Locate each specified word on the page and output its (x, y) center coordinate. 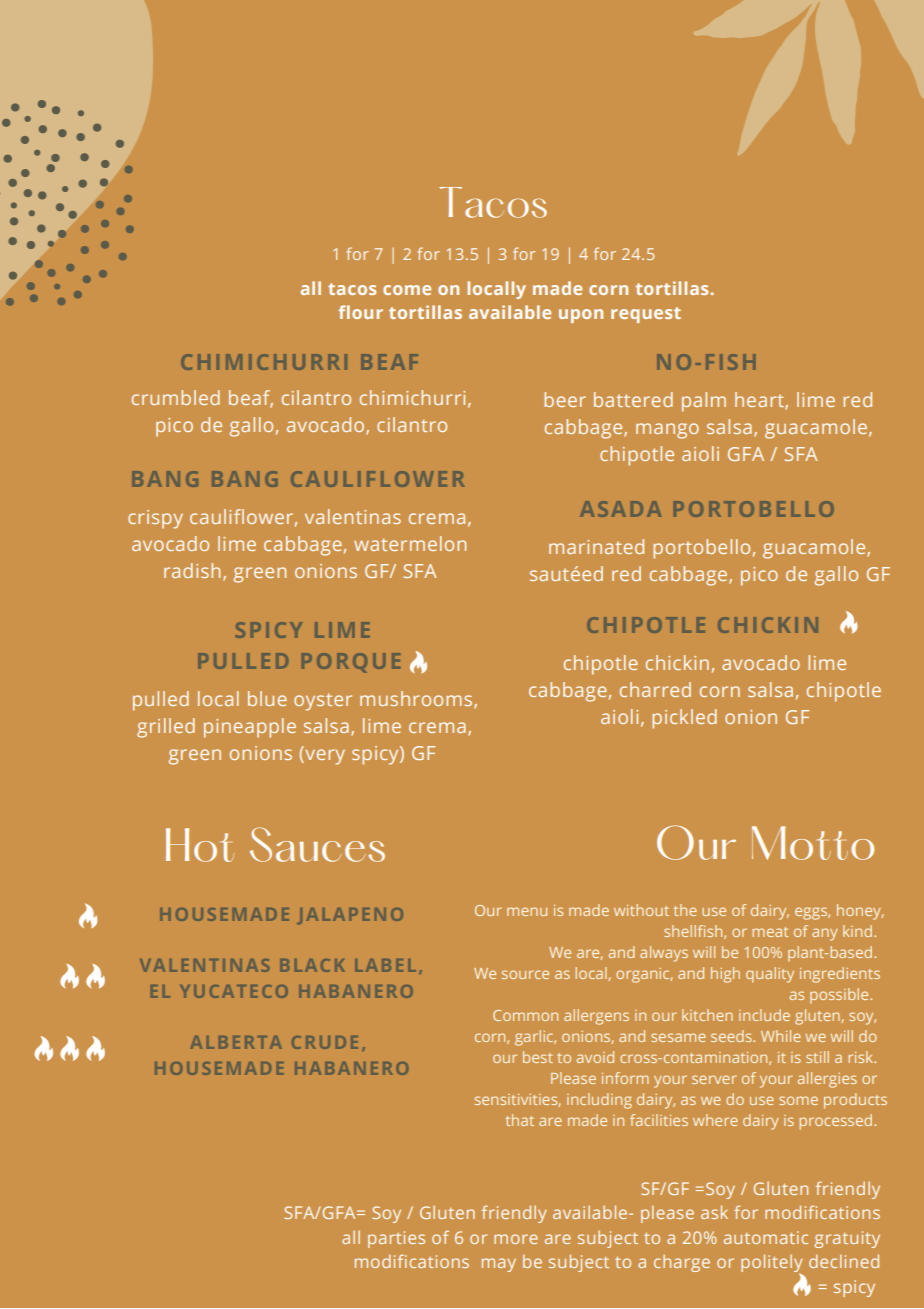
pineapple (250, 728)
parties (396, 1239)
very (324, 757)
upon (581, 316)
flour (360, 312)
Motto (813, 843)
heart (760, 401)
